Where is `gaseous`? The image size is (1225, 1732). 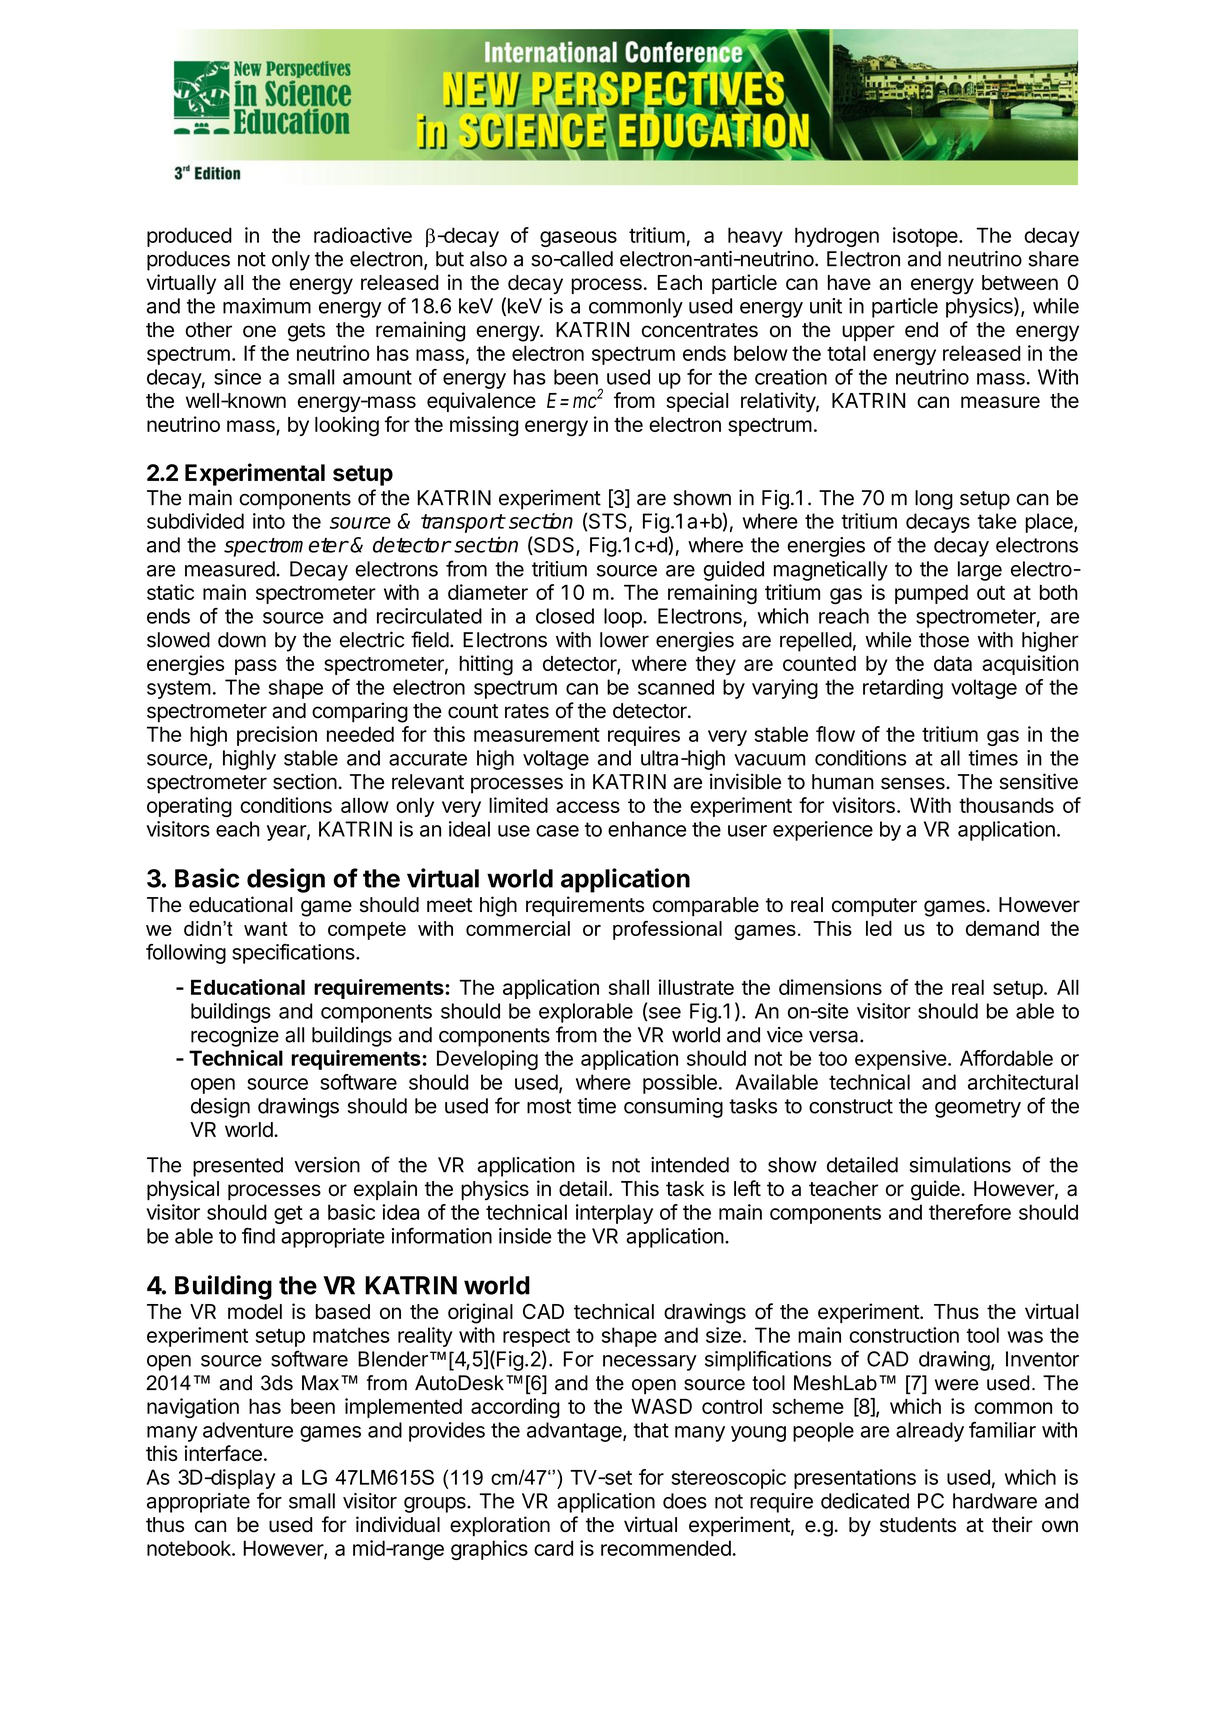 gaseous is located at coordinates (578, 239).
